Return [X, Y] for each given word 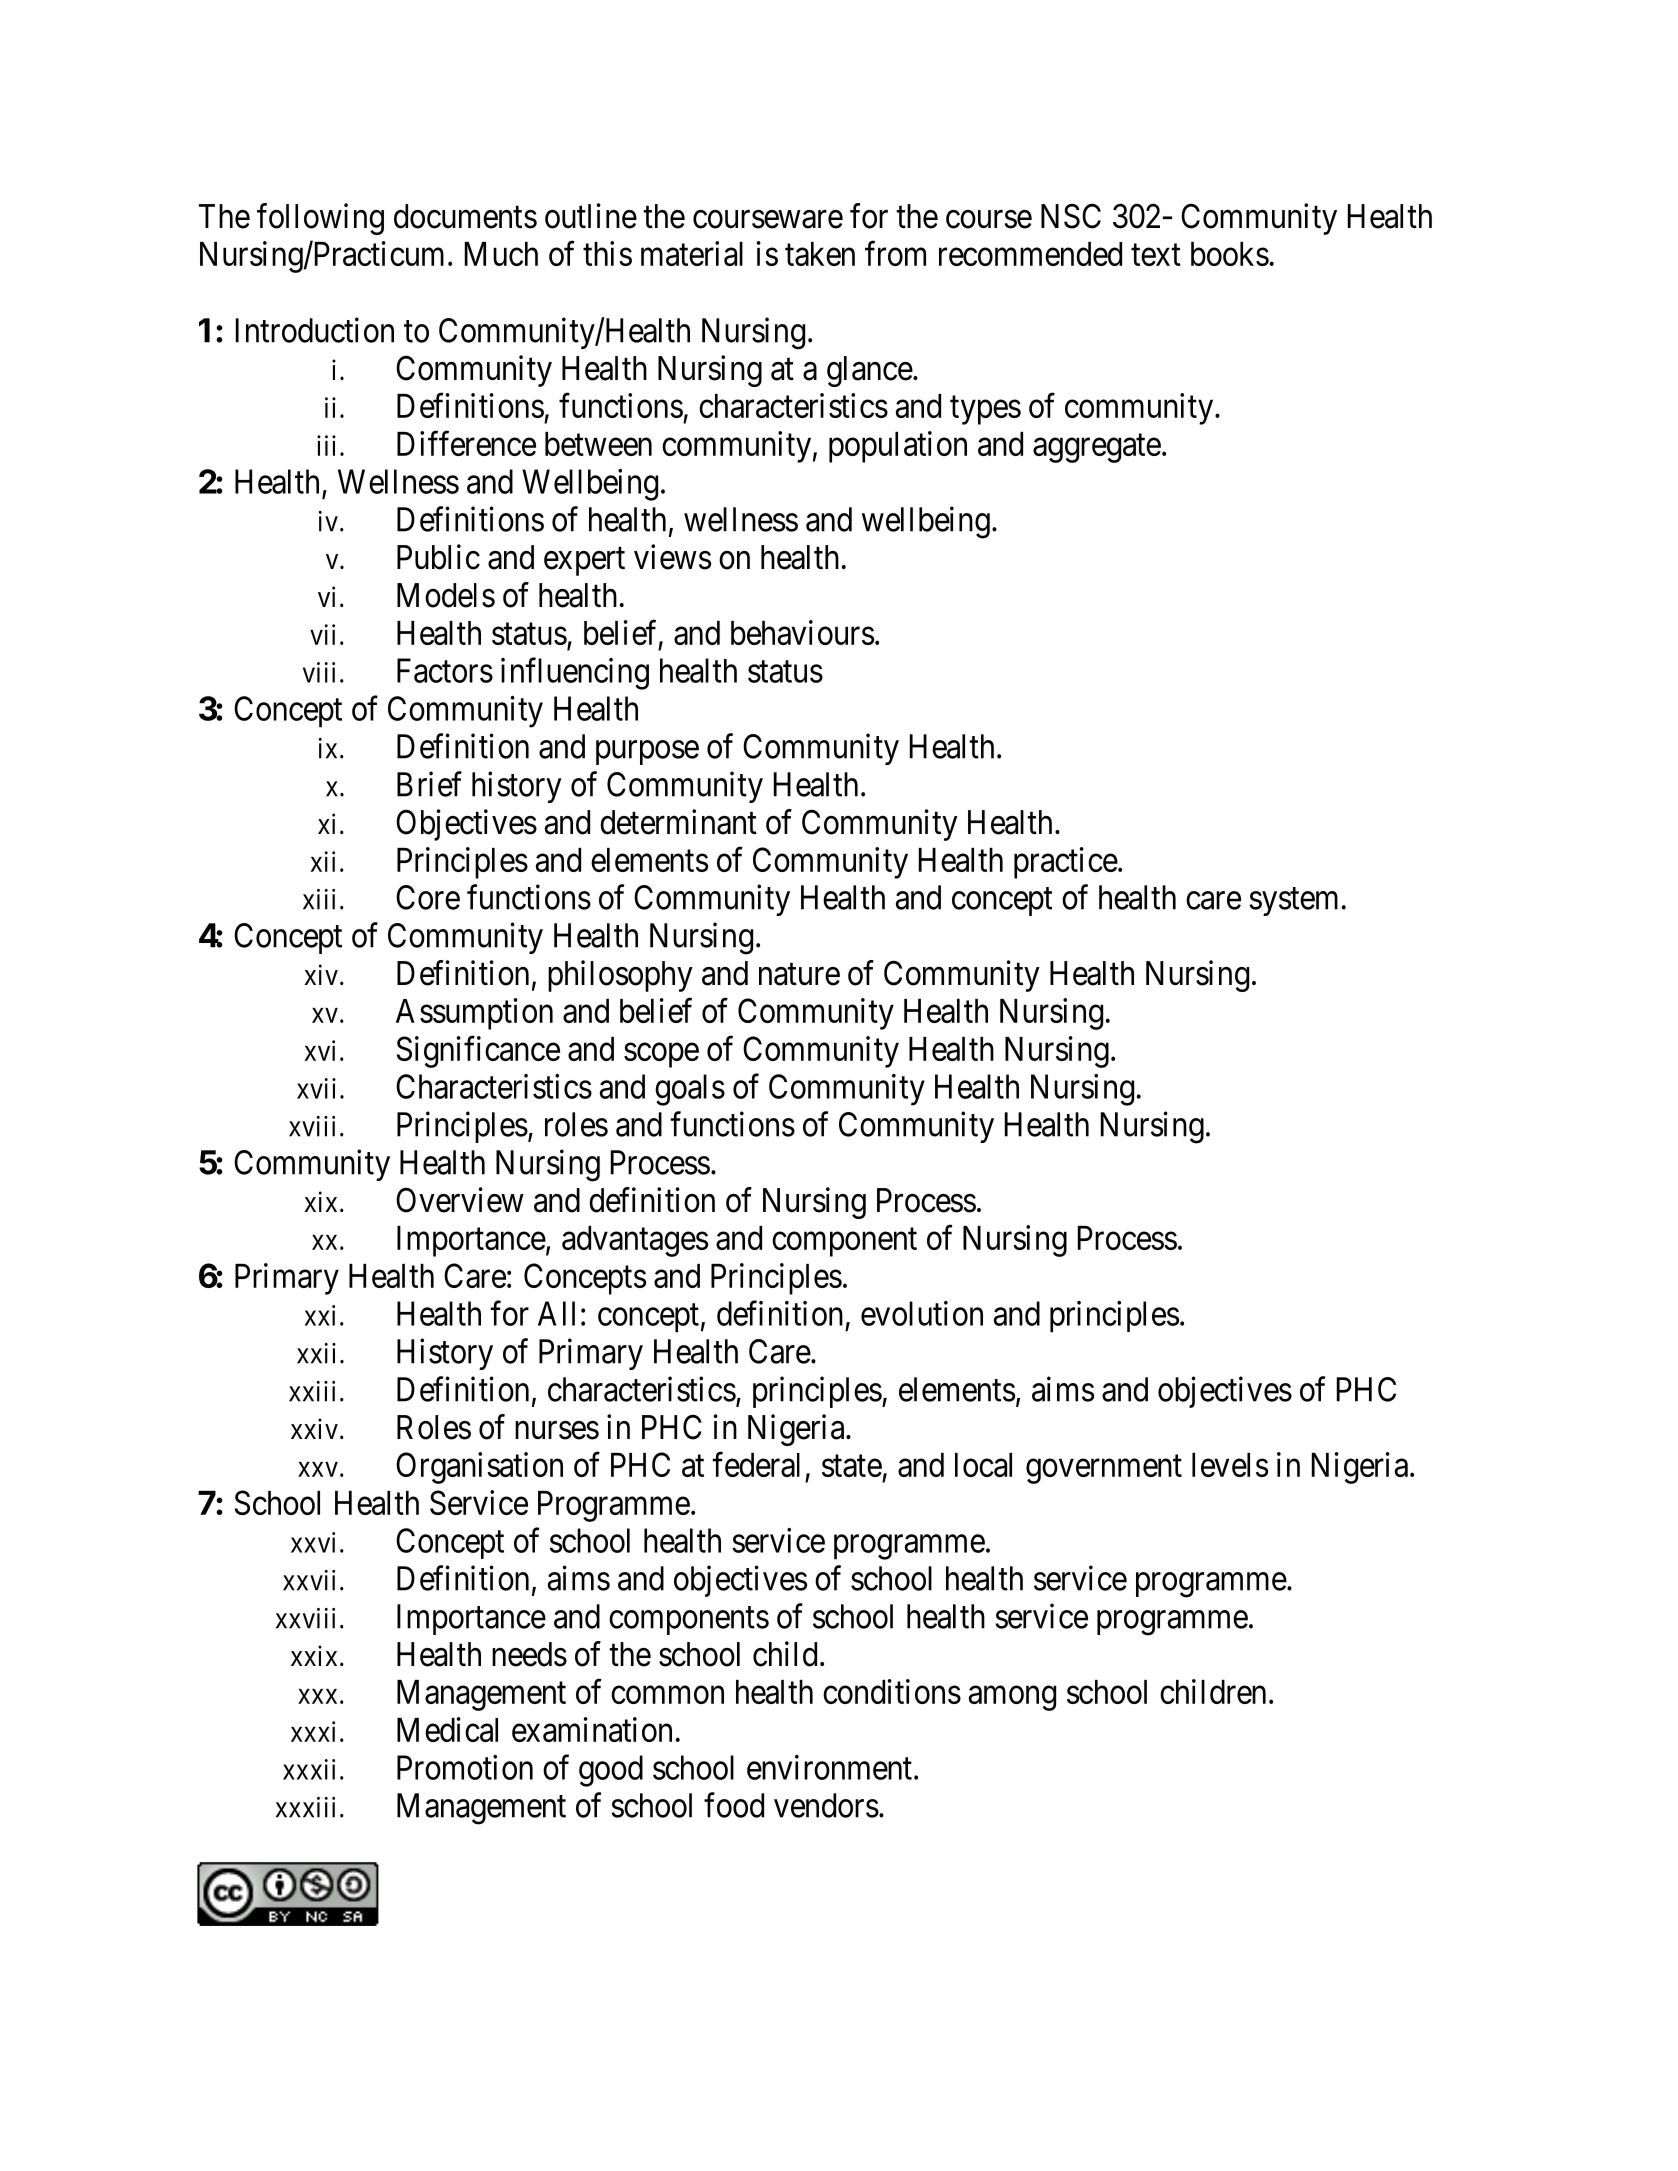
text [1156, 255]
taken [820, 254]
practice [1066, 863]
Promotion [465, 1767]
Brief [429, 784]
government [1104, 1469]
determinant [678, 822]
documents [465, 216]
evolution [922, 1313]
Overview [460, 1200]
